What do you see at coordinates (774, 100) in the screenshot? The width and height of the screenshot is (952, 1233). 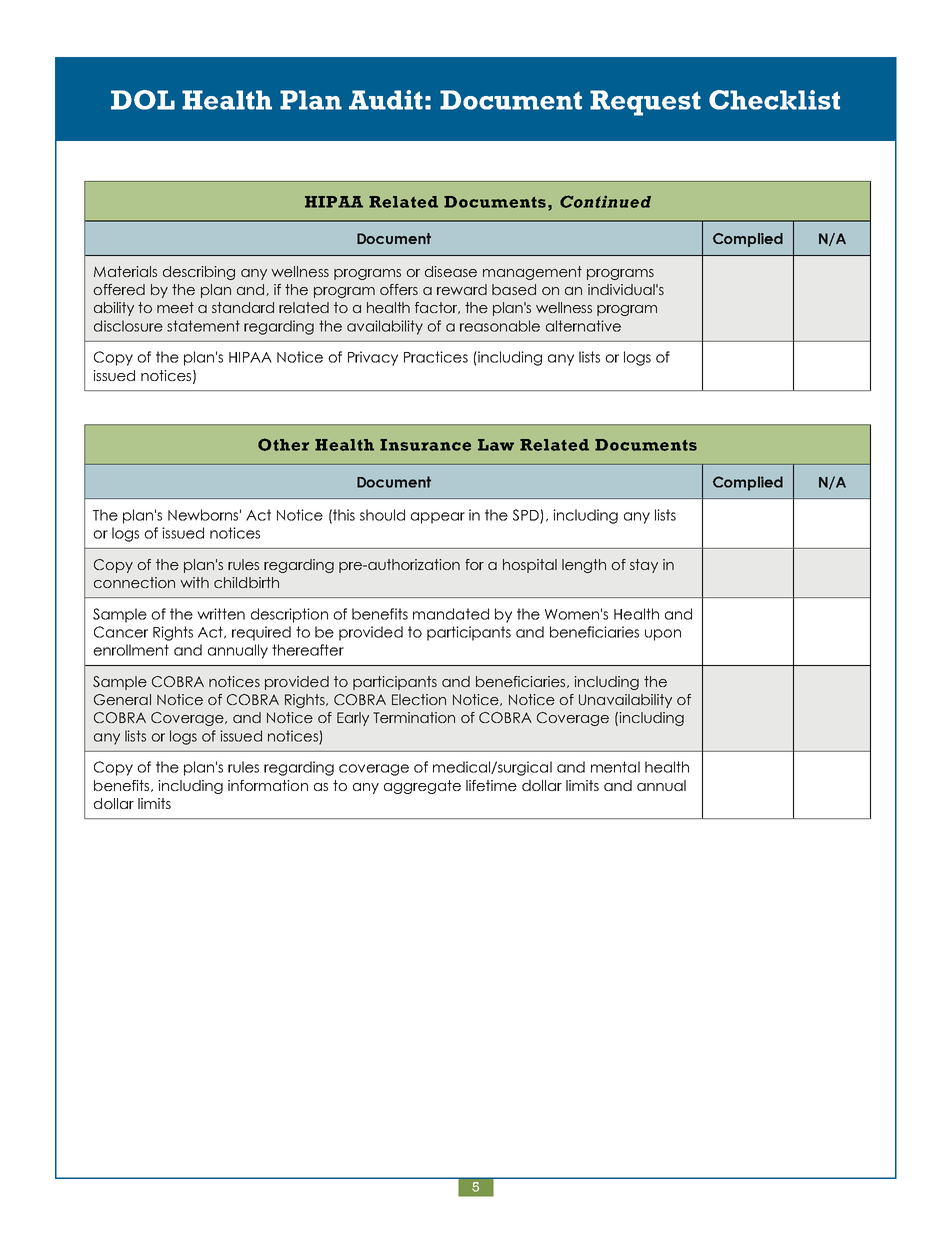 I see `Checklist` at bounding box center [774, 100].
